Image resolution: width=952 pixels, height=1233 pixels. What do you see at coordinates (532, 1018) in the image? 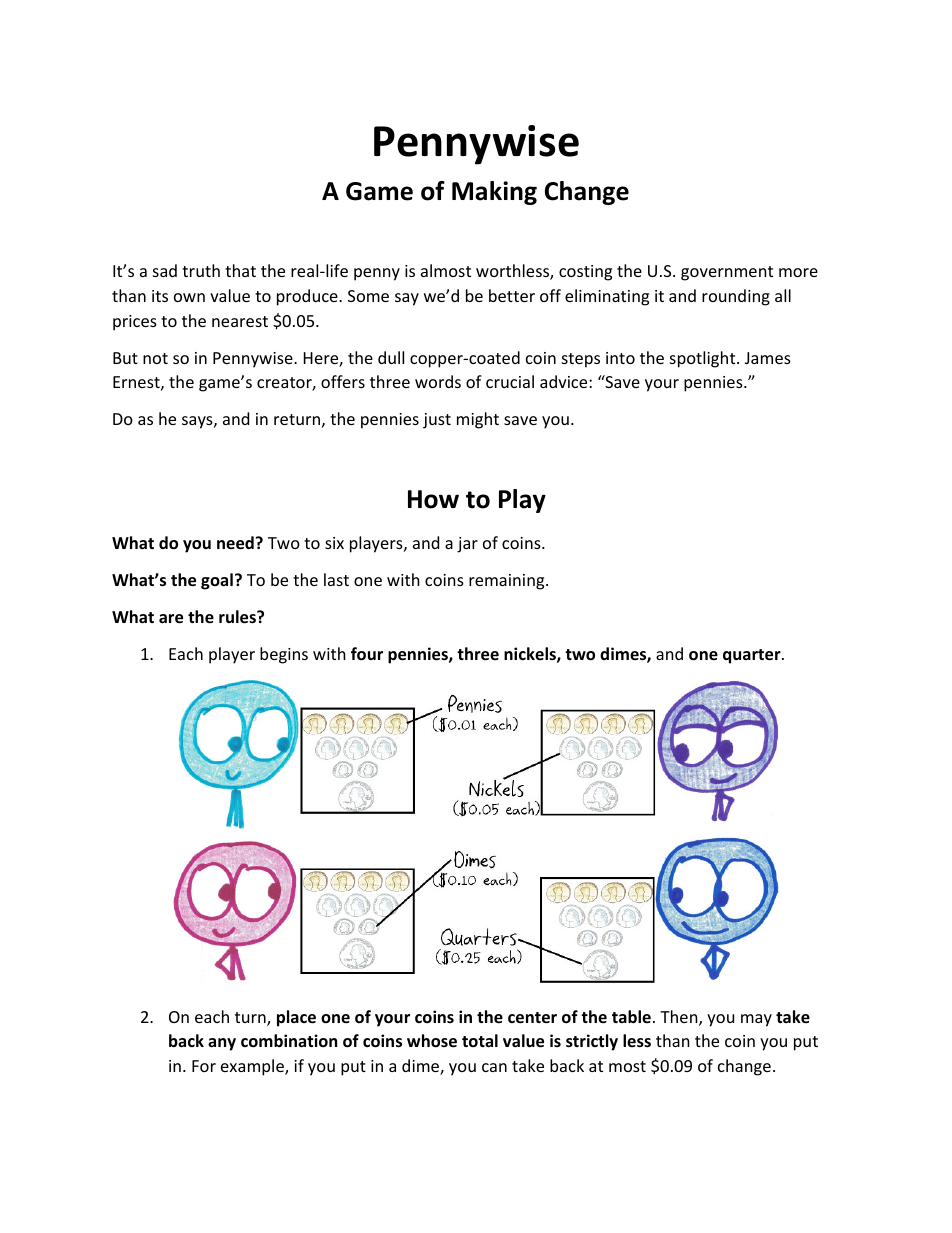
I see `center` at bounding box center [532, 1018].
